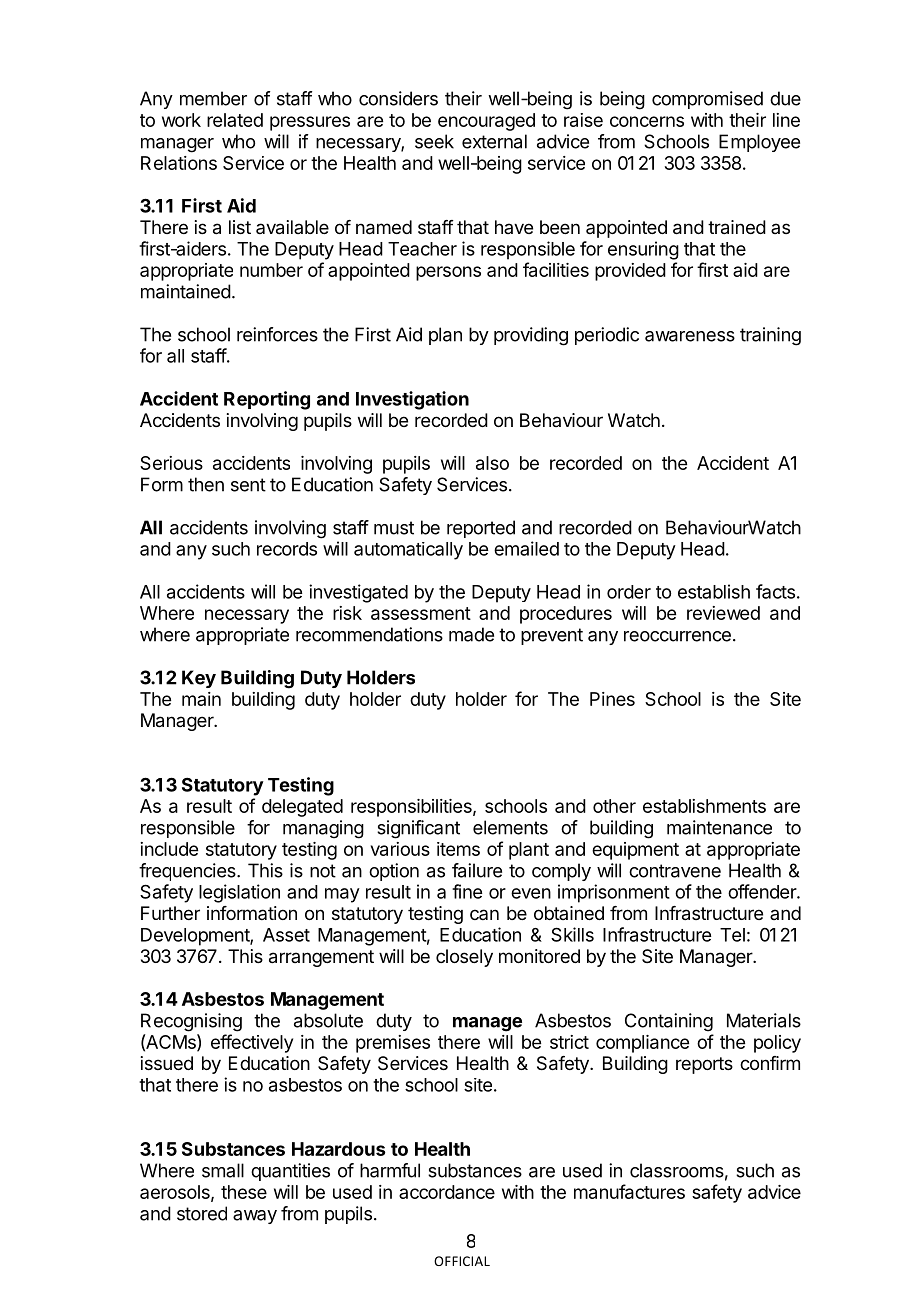 This image has height=1308, width=924. What do you see at coordinates (255, 1217) in the image?
I see `away` at bounding box center [255, 1217].
